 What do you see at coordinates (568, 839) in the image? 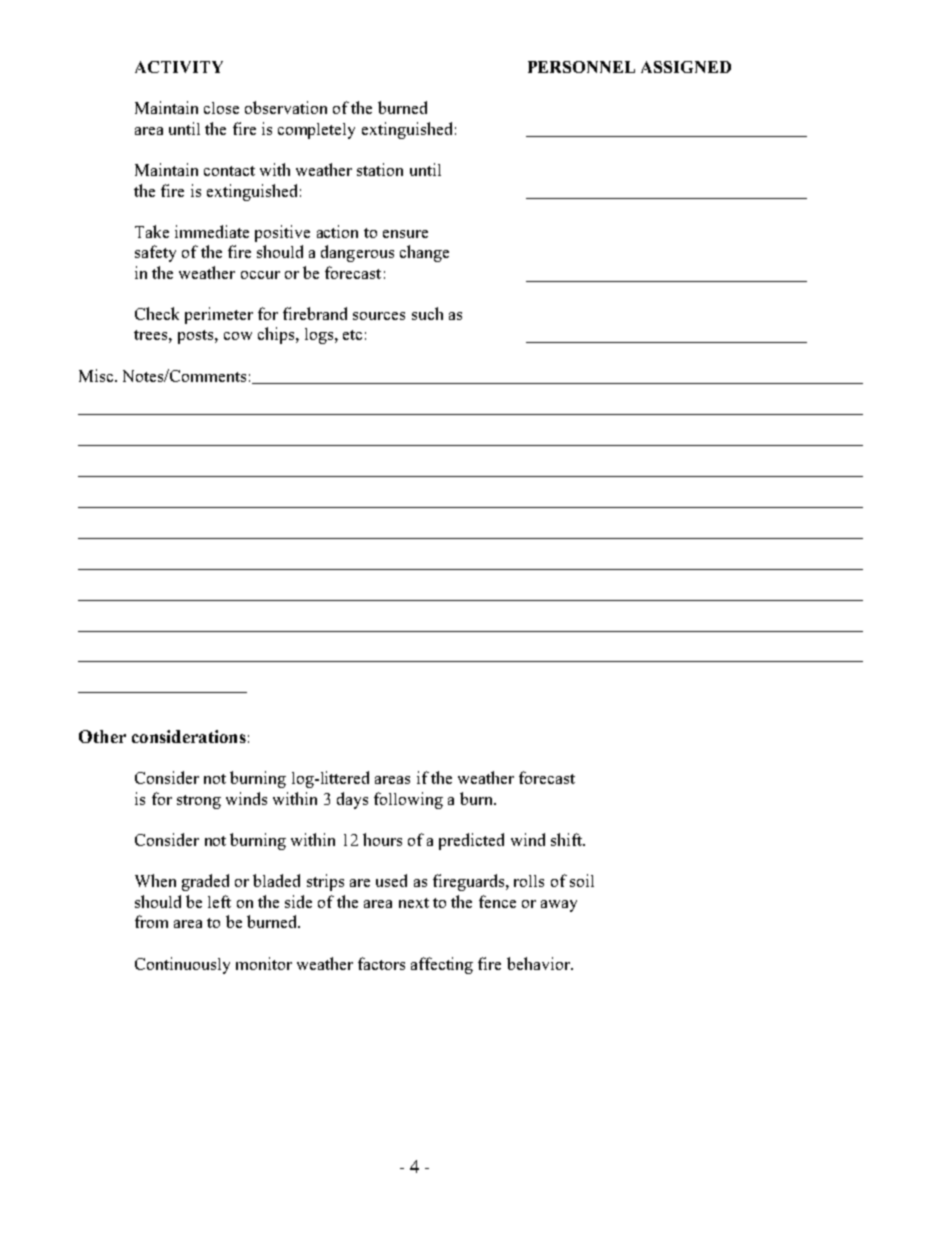
I see `shift` at bounding box center [568, 839].
